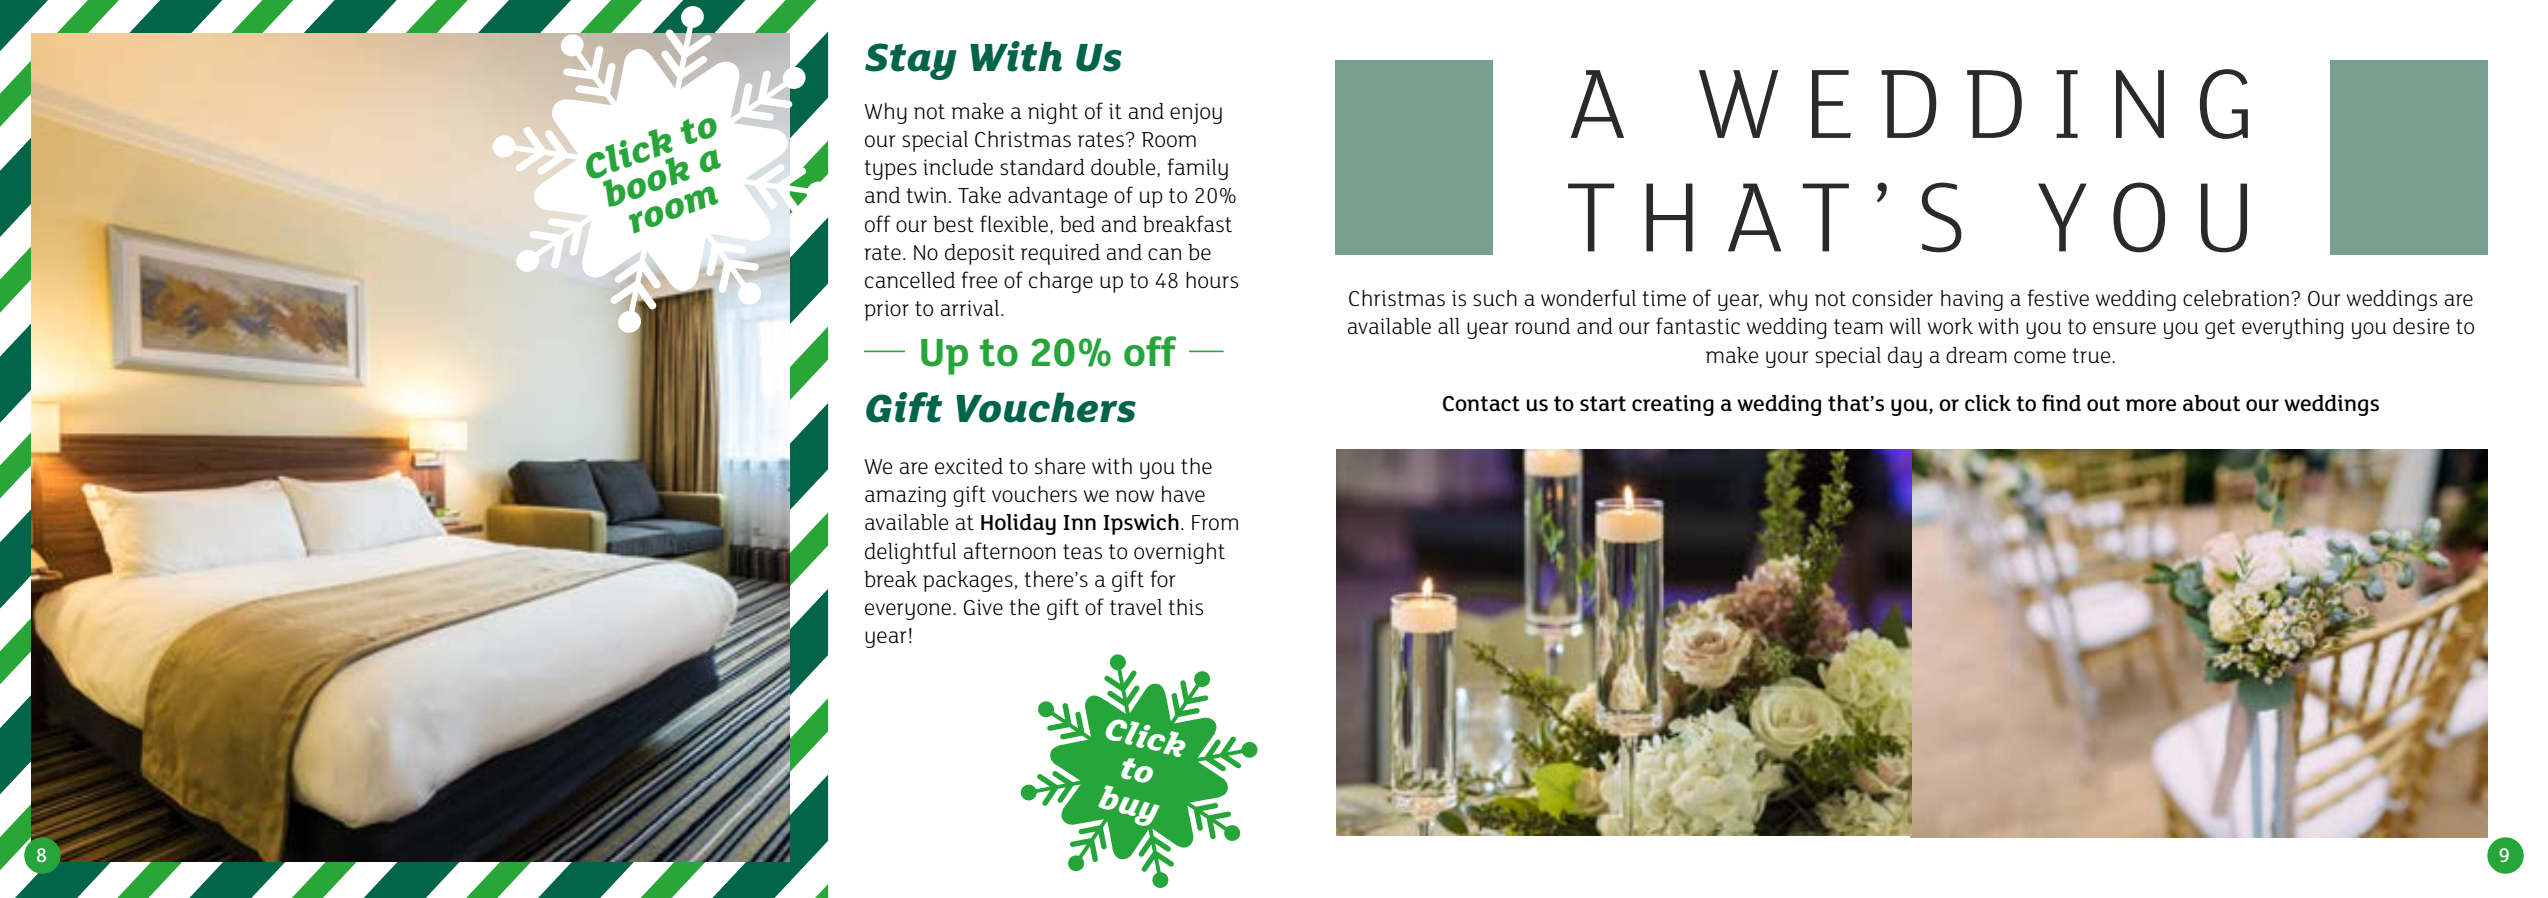 This screenshot has height=898, width=2548. What do you see at coordinates (1698, 326) in the screenshot?
I see `fantastic` at bounding box center [1698, 326].
